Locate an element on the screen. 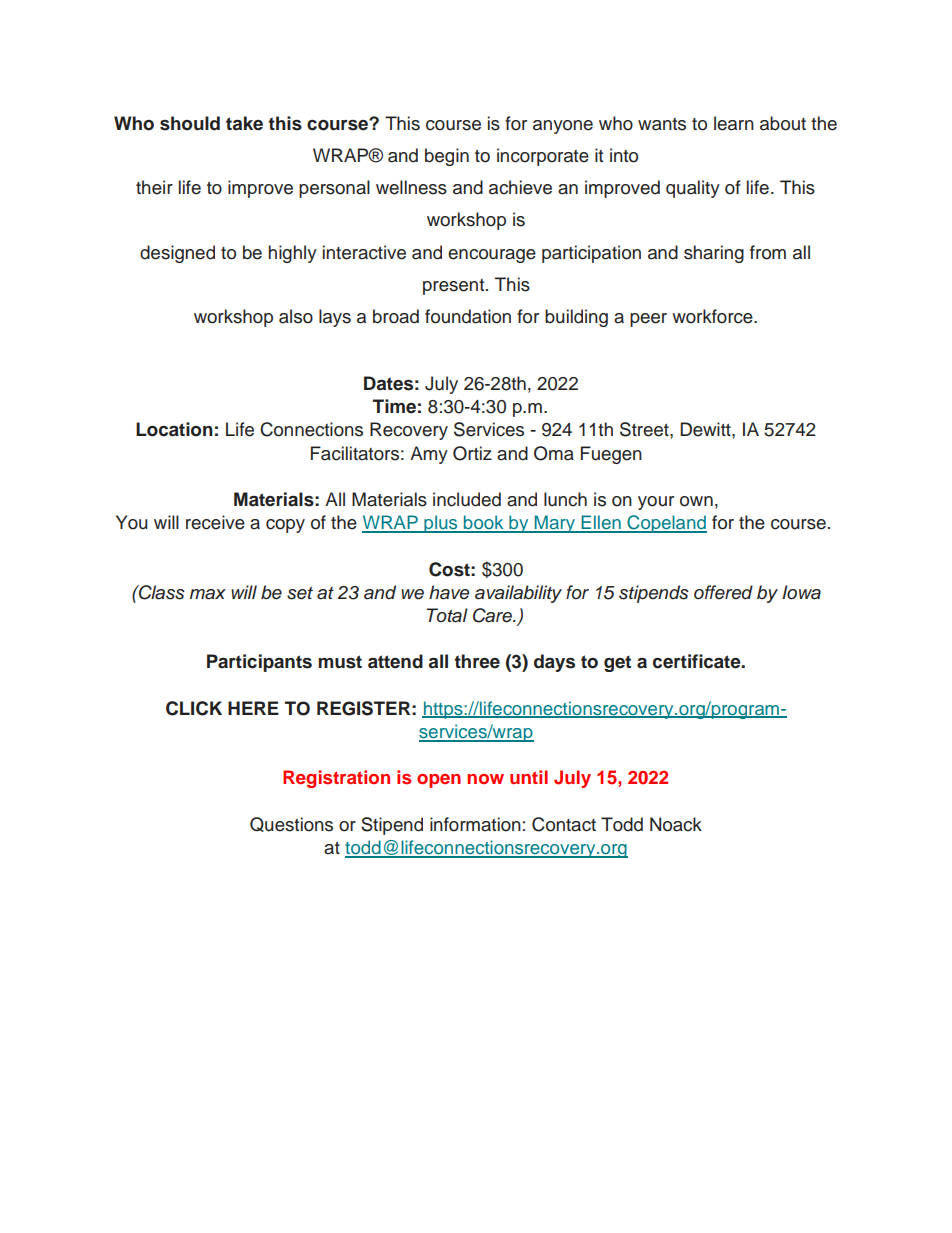  learn is located at coordinates (734, 123).
